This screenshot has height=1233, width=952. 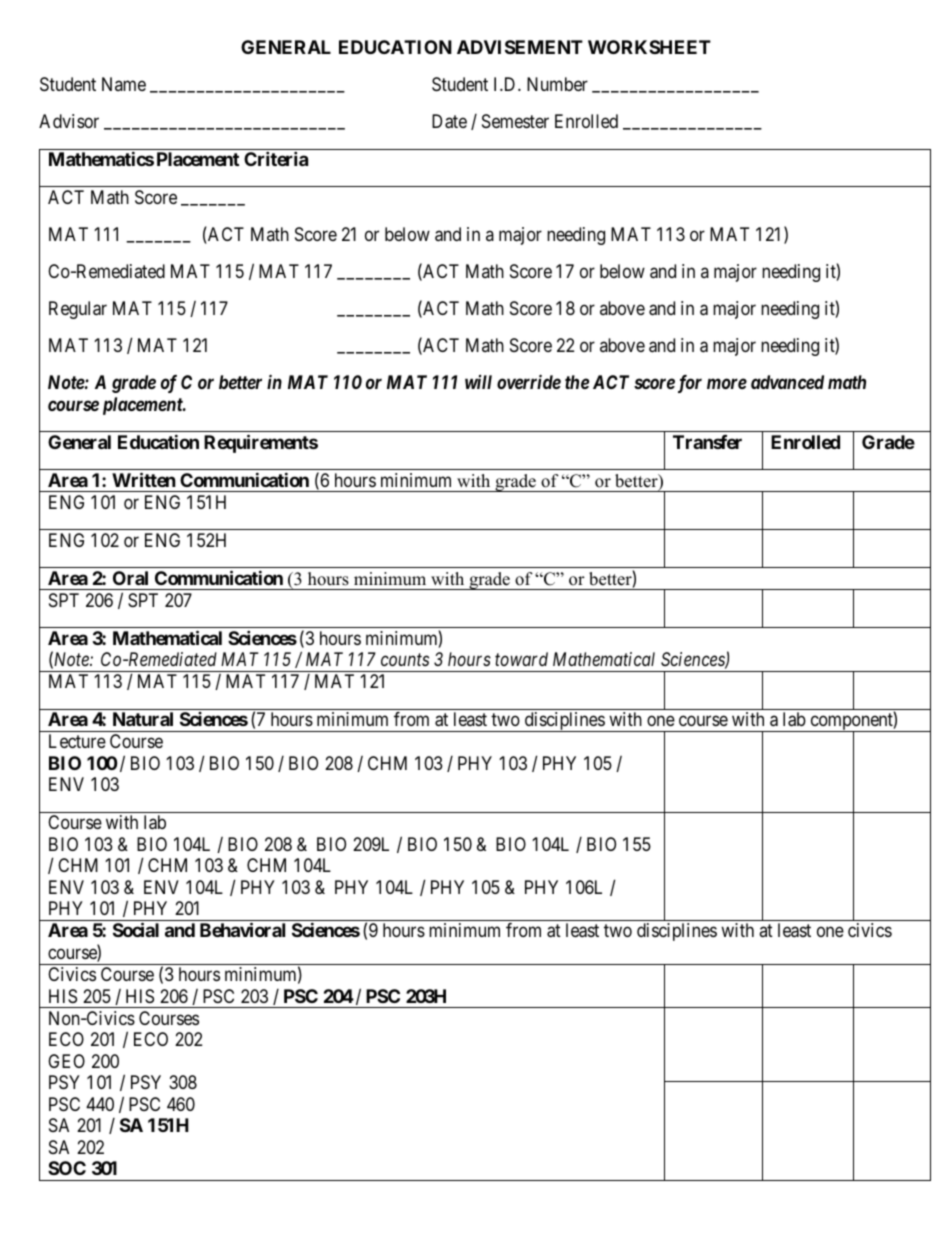 What do you see at coordinates (143, 719) in the screenshot?
I see `Natural` at bounding box center [143, 719].
